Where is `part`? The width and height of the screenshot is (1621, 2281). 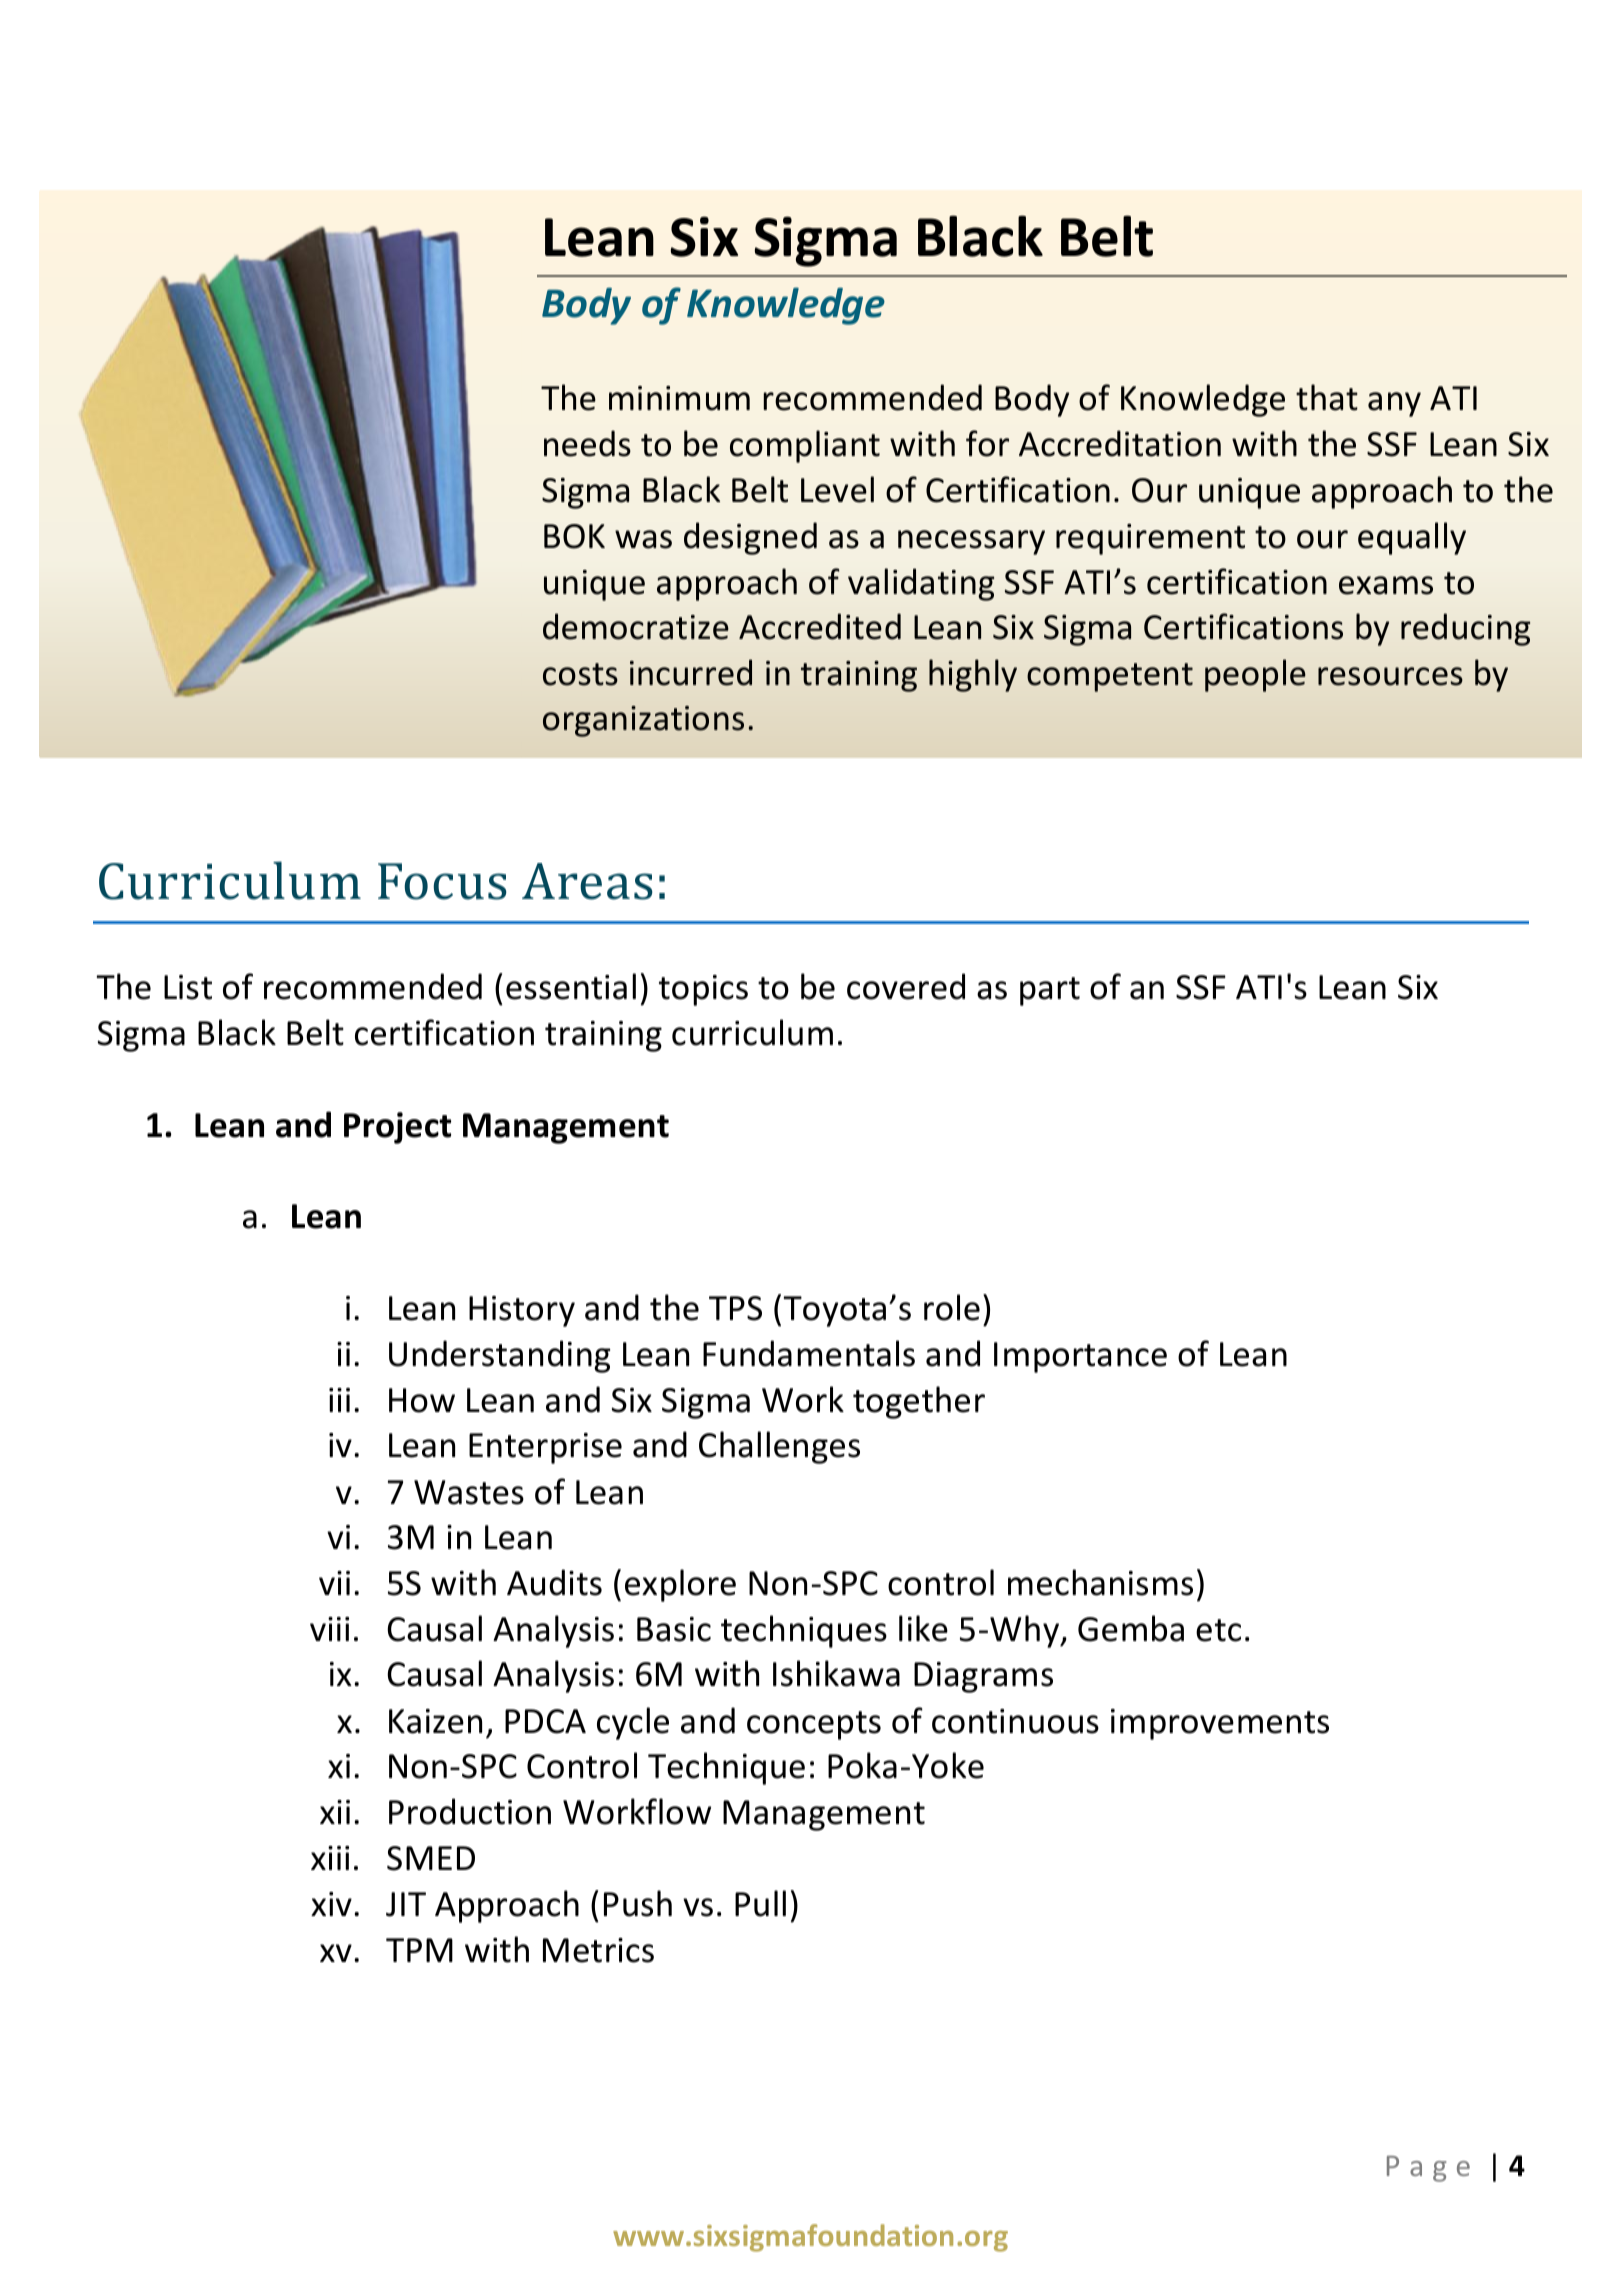
part is located at coordinates (1050, 991).
